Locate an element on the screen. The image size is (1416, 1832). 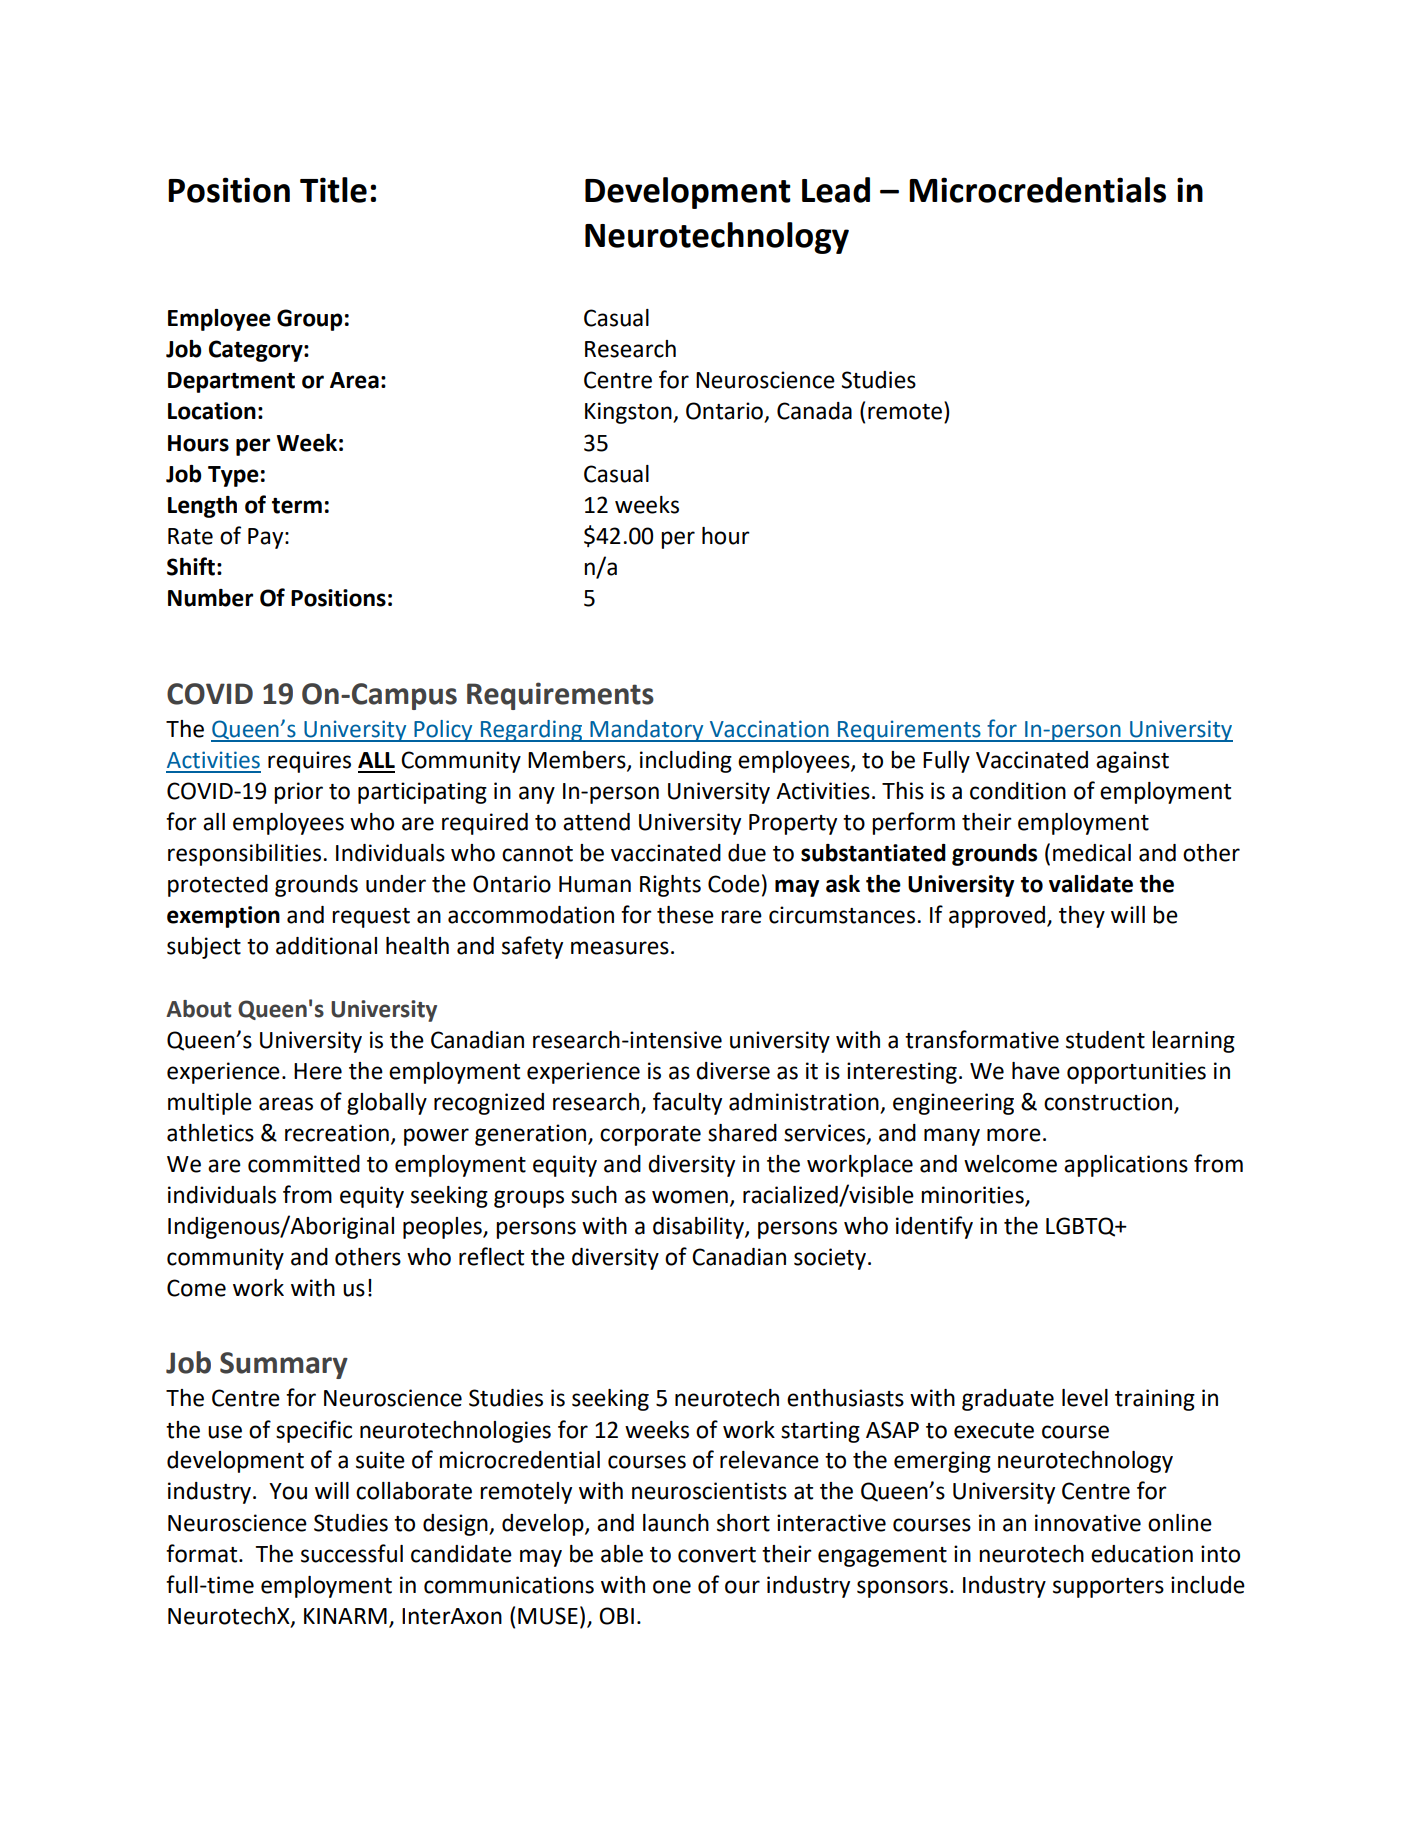
committed is located at coordinates (304, 1164).
